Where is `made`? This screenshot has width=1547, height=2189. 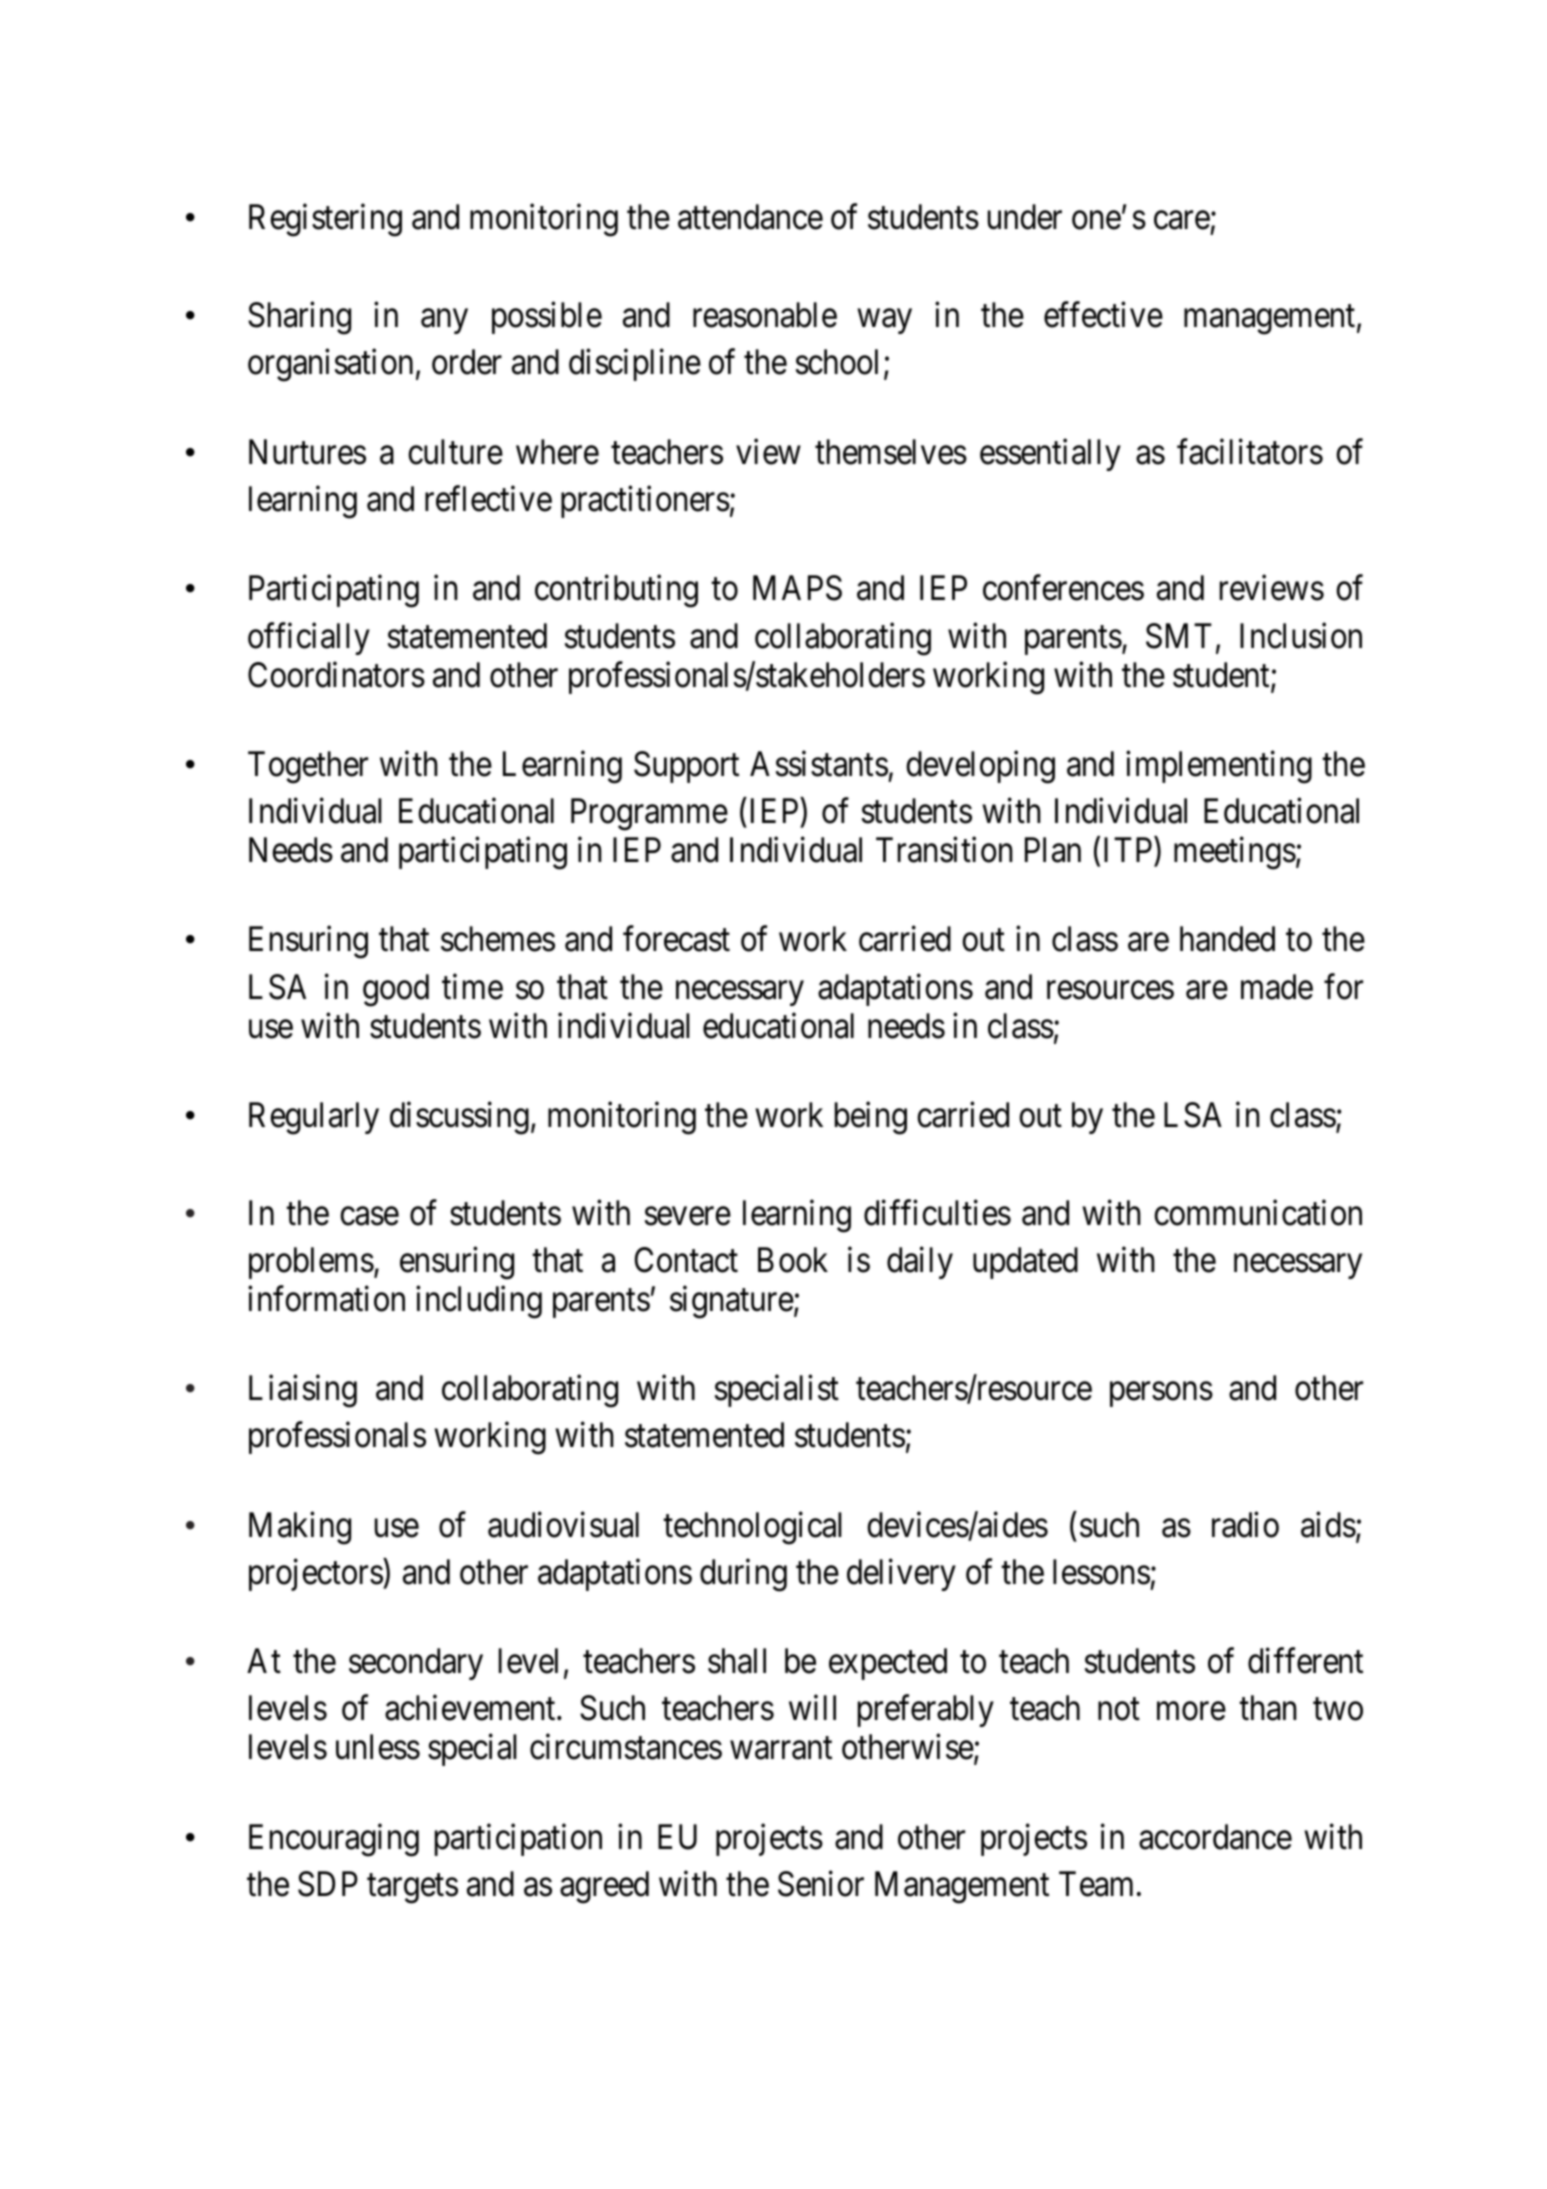
made is located at coordinates (1277, 987).
